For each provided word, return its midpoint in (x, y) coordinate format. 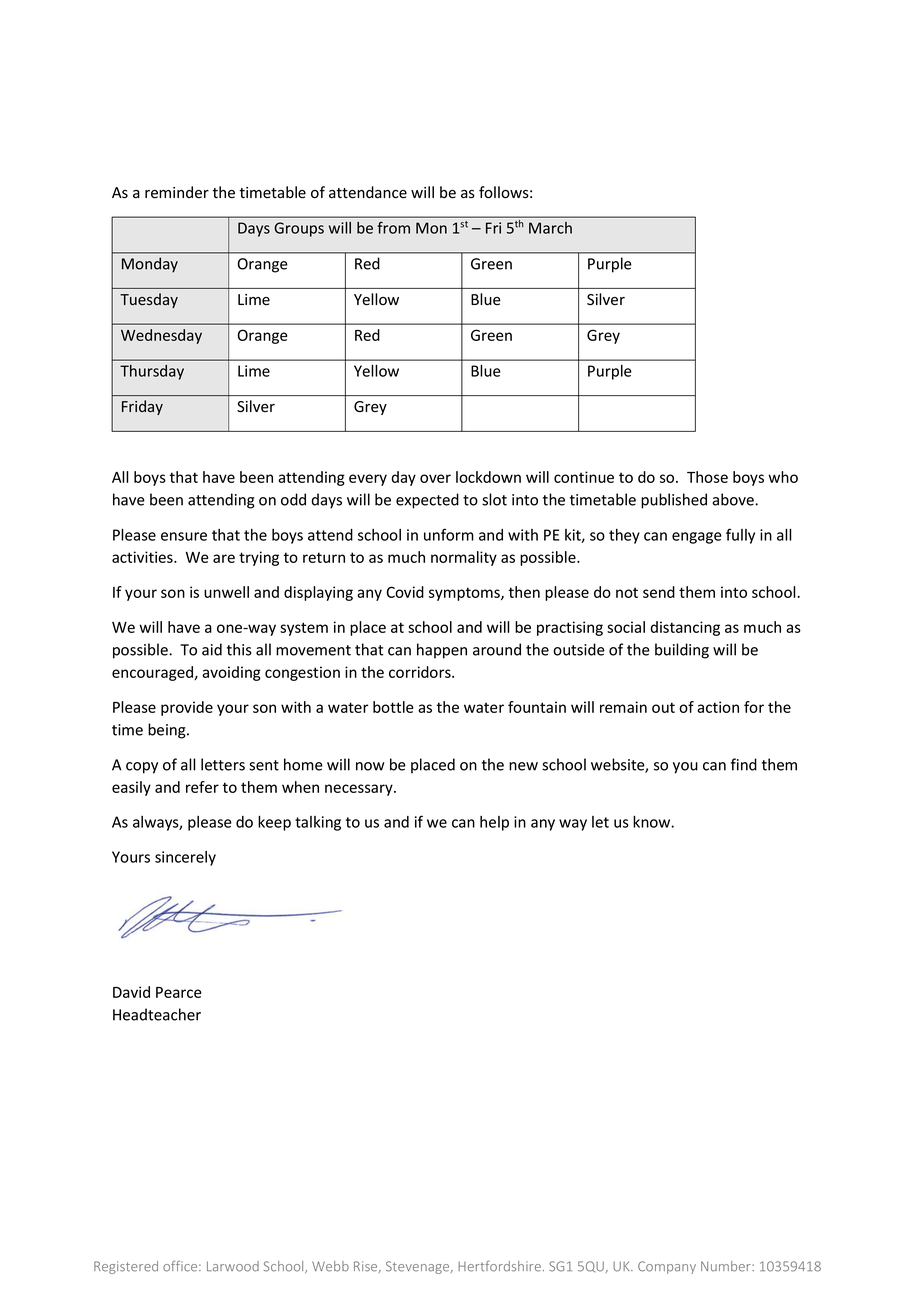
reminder (177, 192)
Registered (126, 1267)
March (550, 228)
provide (187, 708)
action (718, 707)
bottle (393, 707)
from (393, 227)
